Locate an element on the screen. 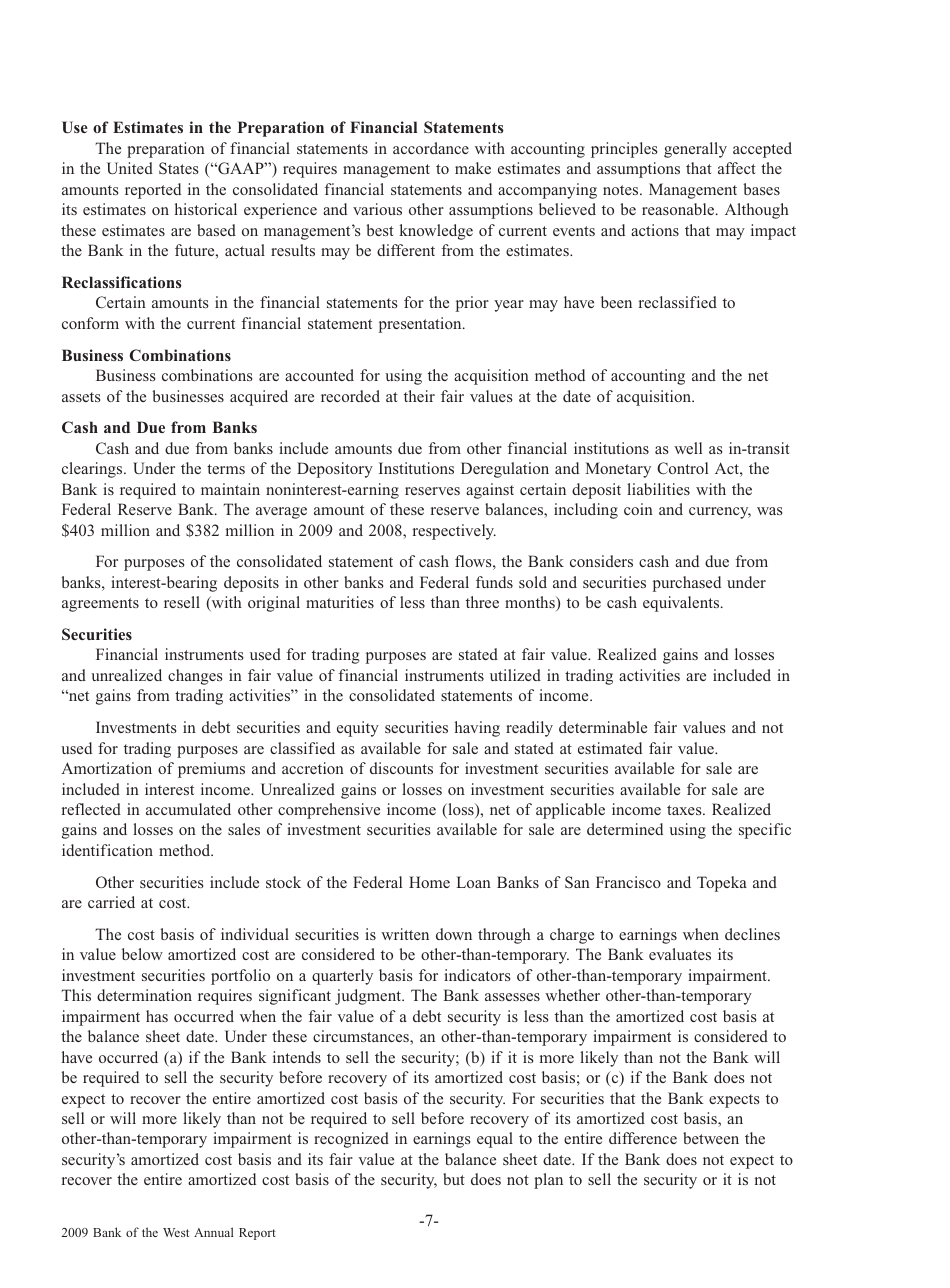 Image resolution: width=950 pixels, height=1288 pixels. reasonable is located at coordinates (679, 209).
